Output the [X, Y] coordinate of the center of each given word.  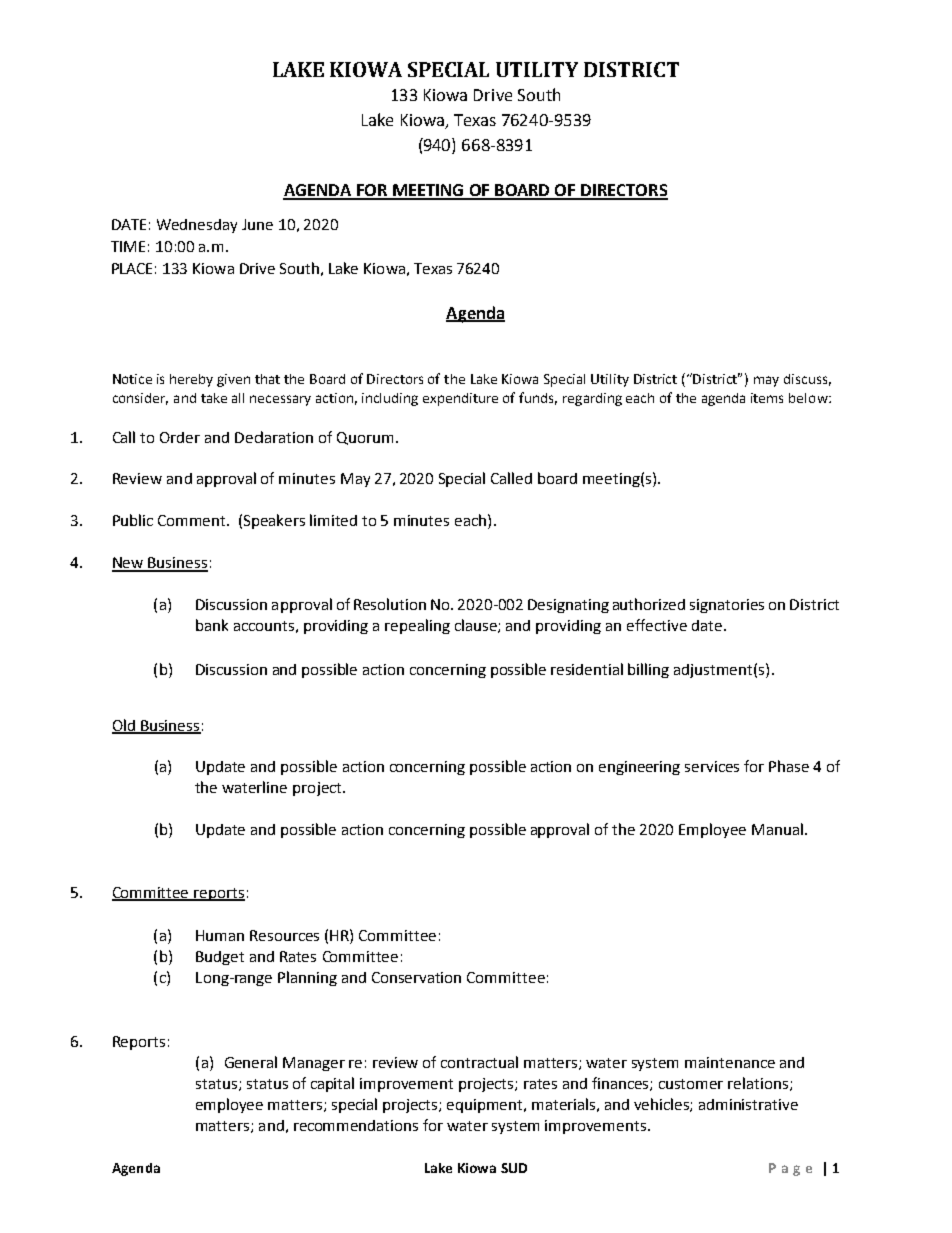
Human [220, 935]
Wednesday [197, 226]
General [251, 1062]
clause [477, 626]
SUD [514, 1168]
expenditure [460, 399]
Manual [777, 829]
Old [125, 726]
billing [648, 670]
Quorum [365, 438]
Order [180, 437]
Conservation [416, 977]
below [809, 398]
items [767, 398]
